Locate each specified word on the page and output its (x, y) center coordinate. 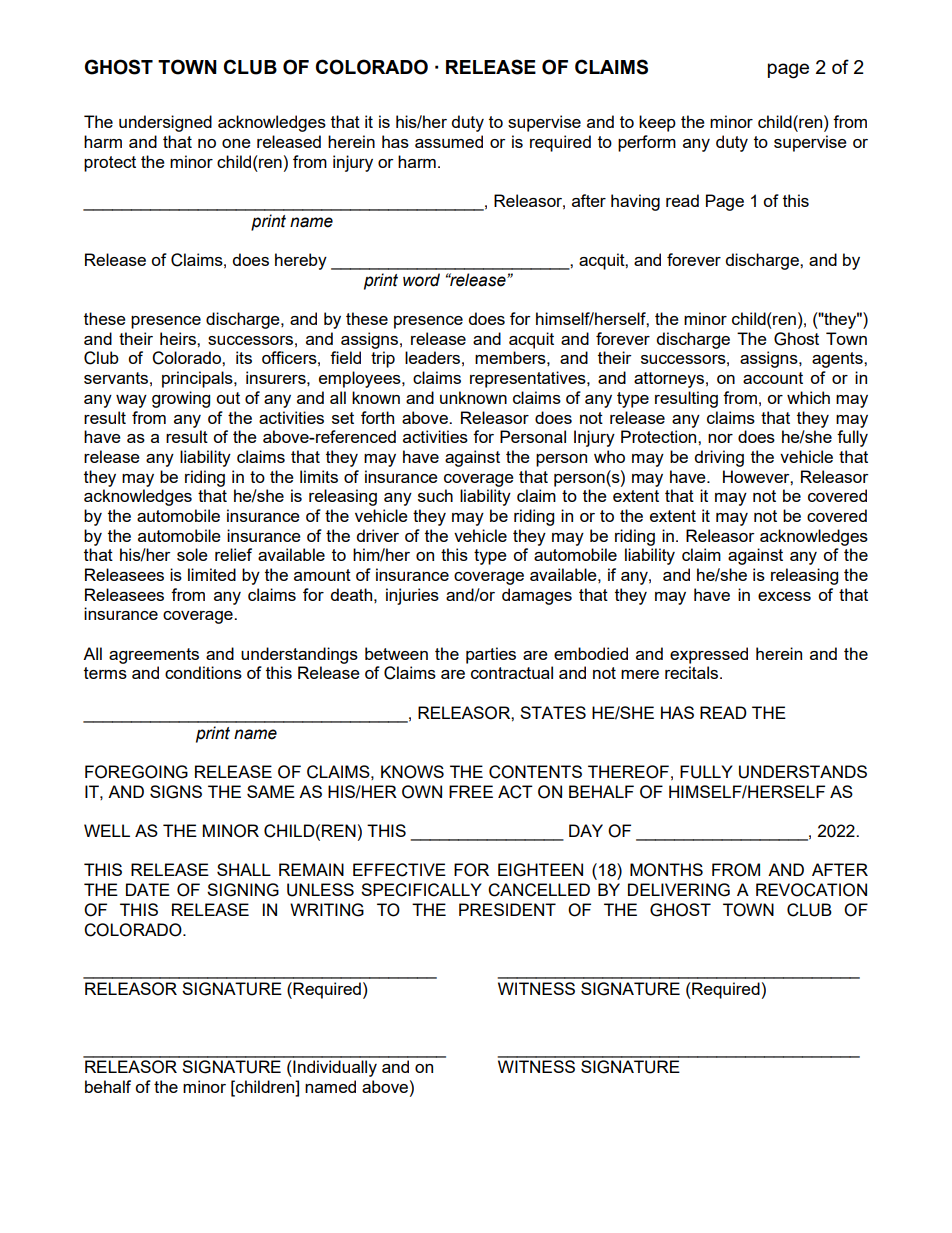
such (435, 495)
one (236, 143)
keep (657, 123)
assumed (449, 141)
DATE (148, 889)
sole (192, 554)
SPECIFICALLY (421, 890)
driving (719, 458)
